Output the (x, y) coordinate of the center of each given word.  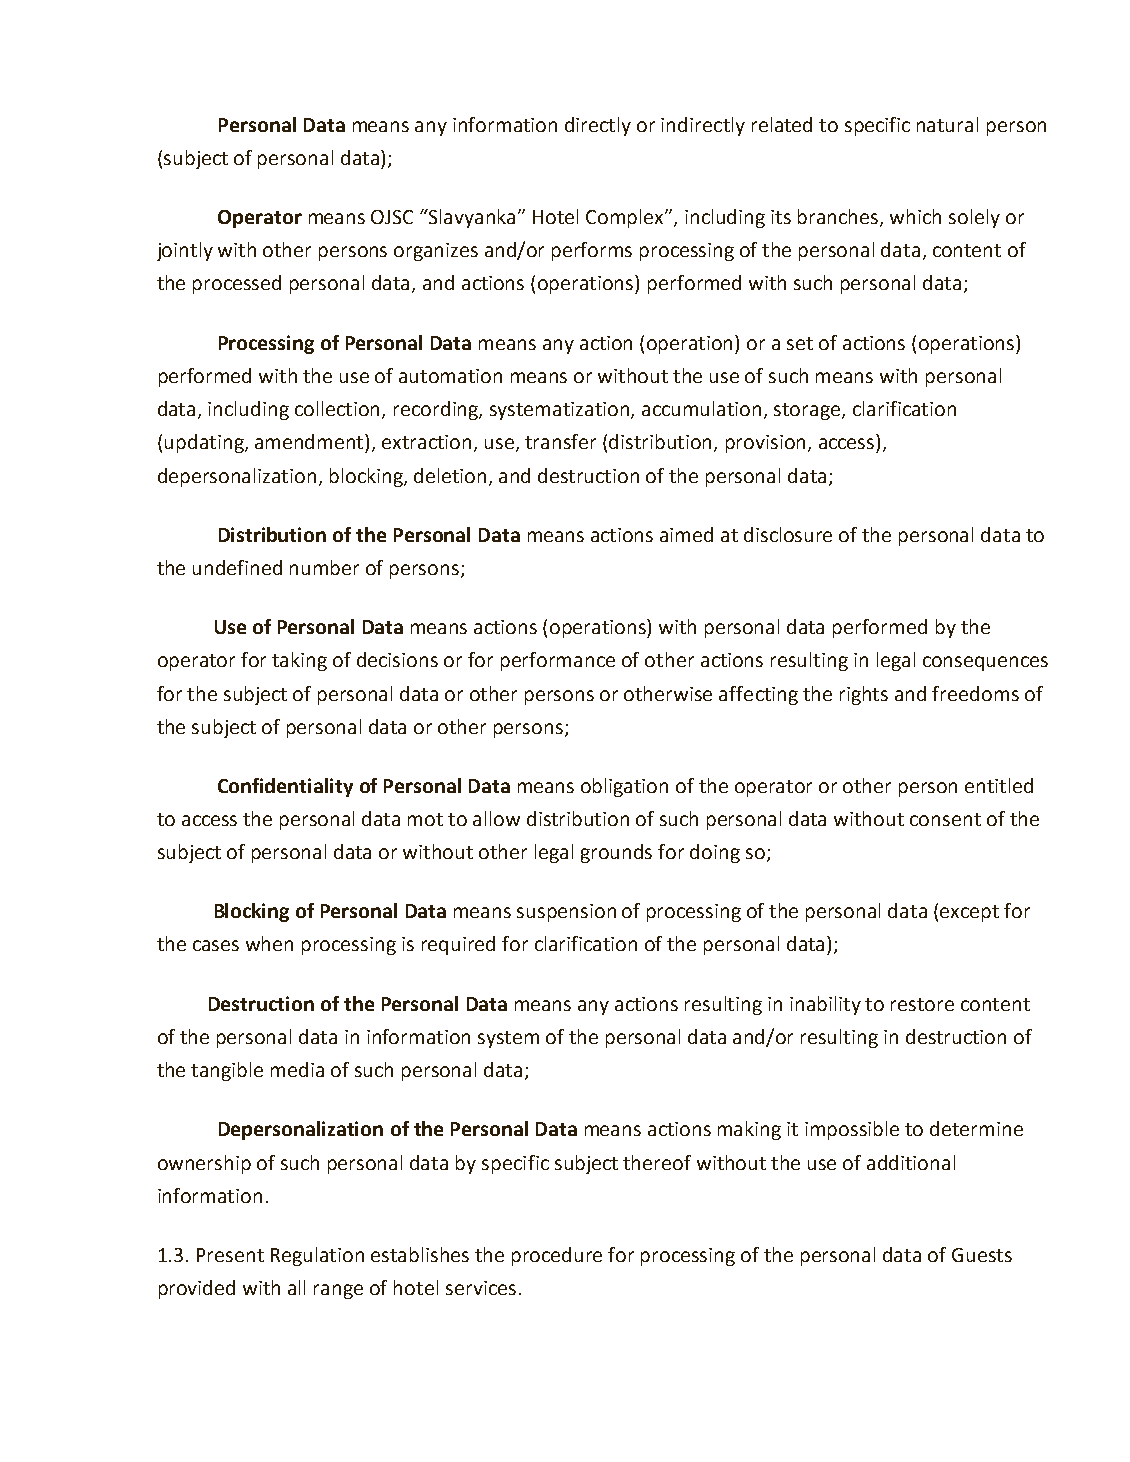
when (269, 943)
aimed (686, 534)
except (969, 913)
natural (947, 124)
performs (592, 251)
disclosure (788, 534)
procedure (557, 1256)
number (324, 567)
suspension (566, 913)
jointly (185, 251)
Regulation (317, 1256)
